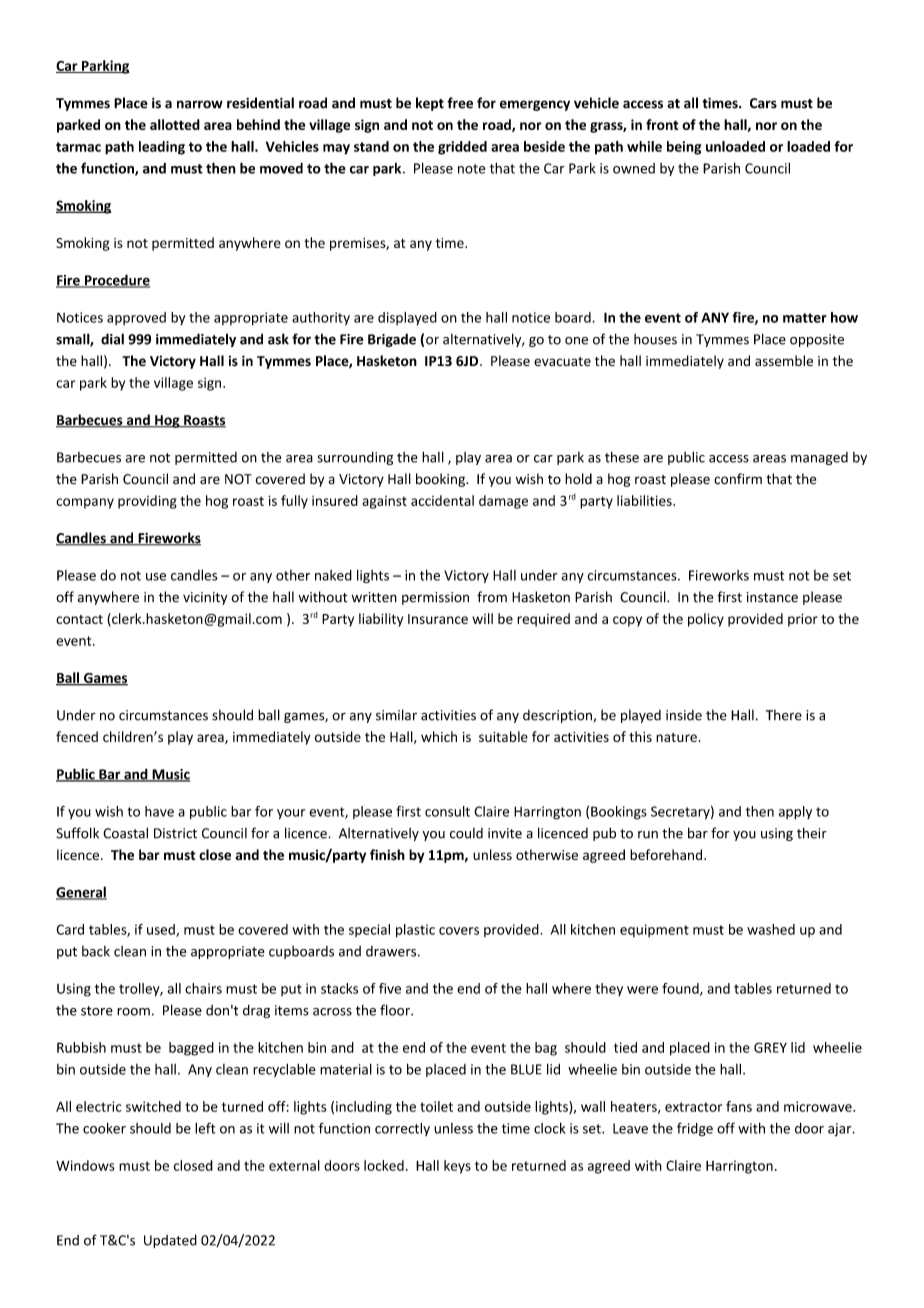 The image size is (924, 1308). Describe the element at coordinates (162, 148) in the page. I see `leading` at that location.
